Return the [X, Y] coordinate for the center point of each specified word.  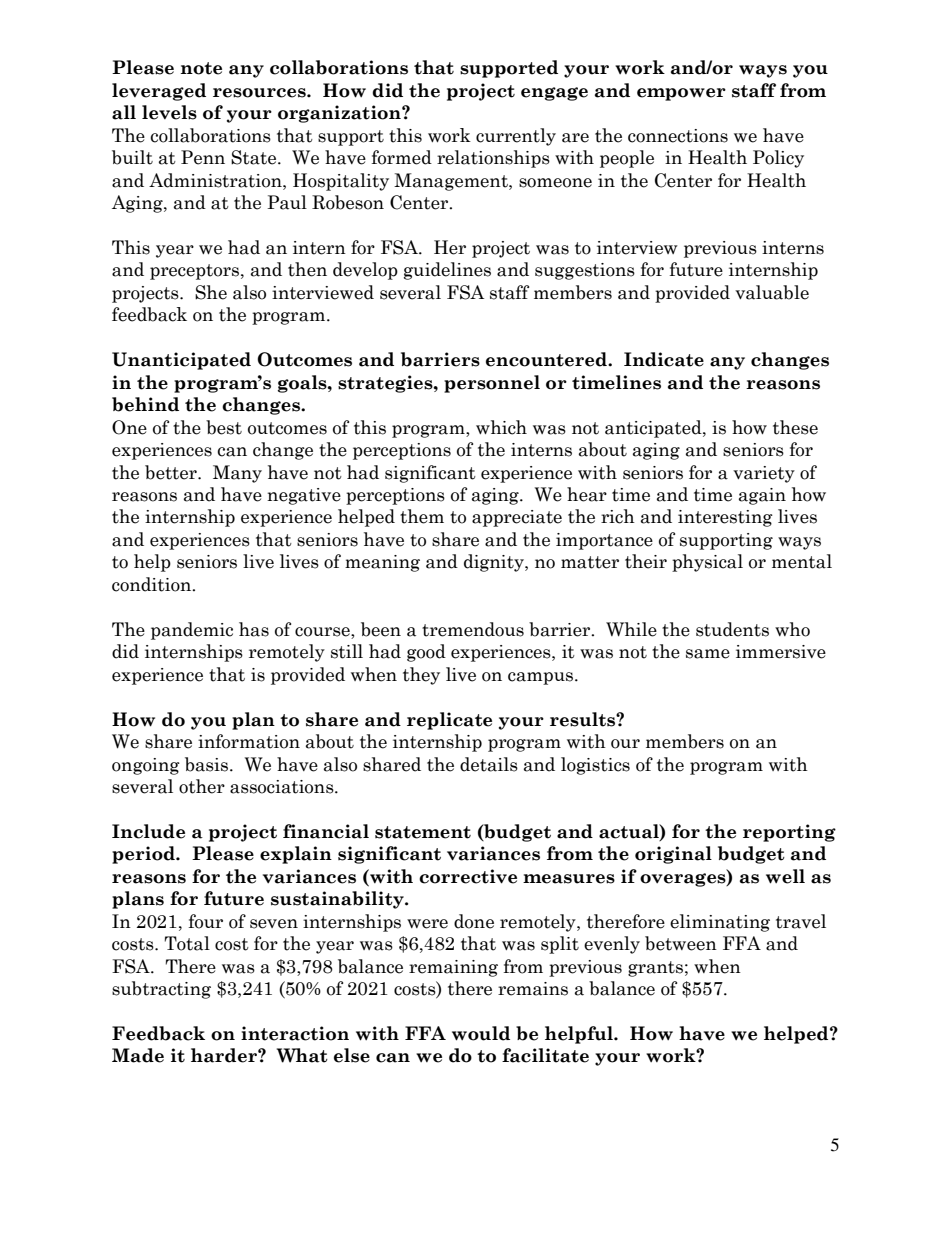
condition [153, 584]
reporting [789, 833]
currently [516, 137]
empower [681, 94]
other [202, 786]
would [481, 1033]
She [211, 292]
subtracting [161, 990]
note [201, 68]
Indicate [664, 359]
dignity [495, 563]
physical [707, 563]
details [489, 764]
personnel [492, 384]
